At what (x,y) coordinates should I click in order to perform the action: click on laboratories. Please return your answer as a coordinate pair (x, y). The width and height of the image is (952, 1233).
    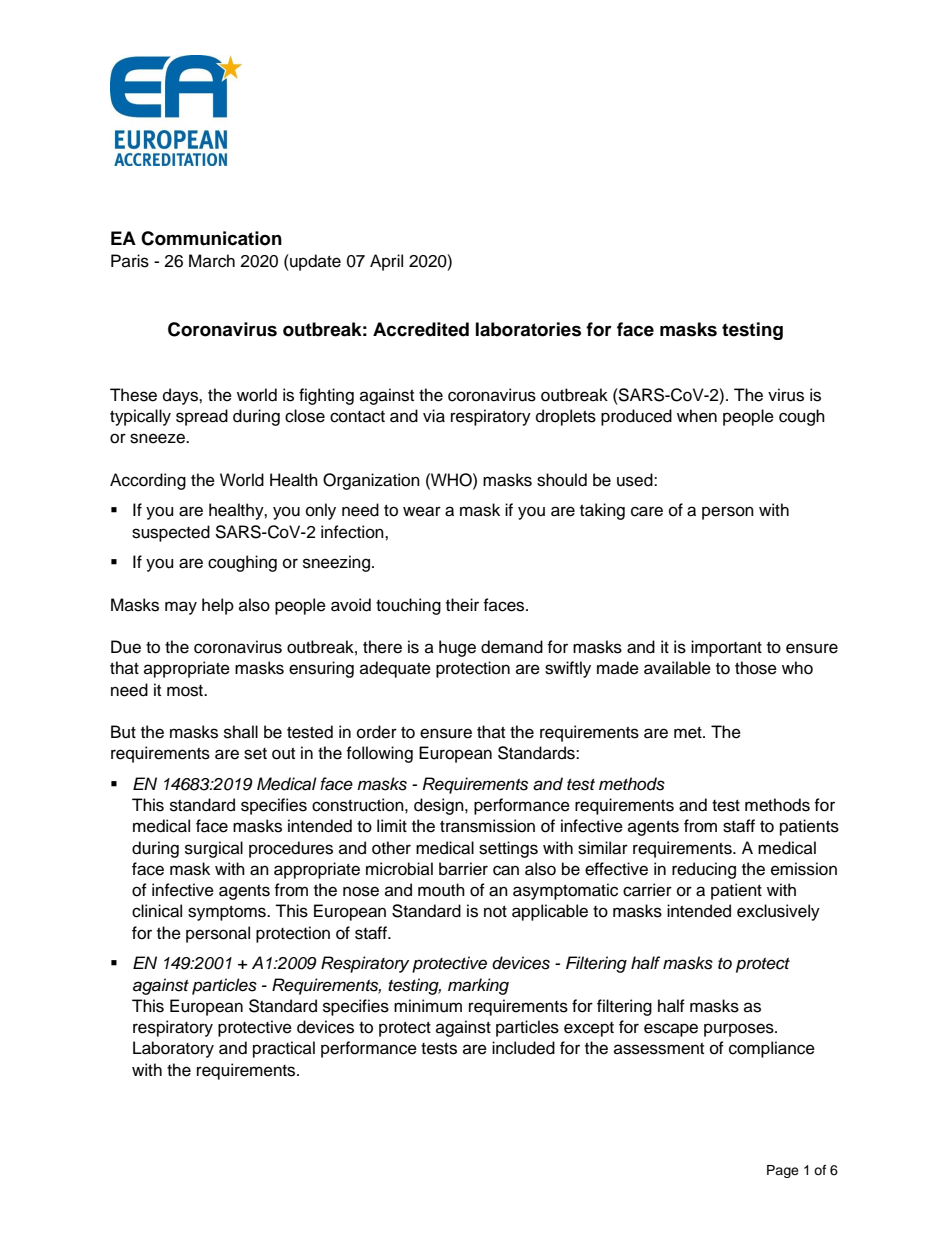
    Looking at the image, I should click on (528, 329).
